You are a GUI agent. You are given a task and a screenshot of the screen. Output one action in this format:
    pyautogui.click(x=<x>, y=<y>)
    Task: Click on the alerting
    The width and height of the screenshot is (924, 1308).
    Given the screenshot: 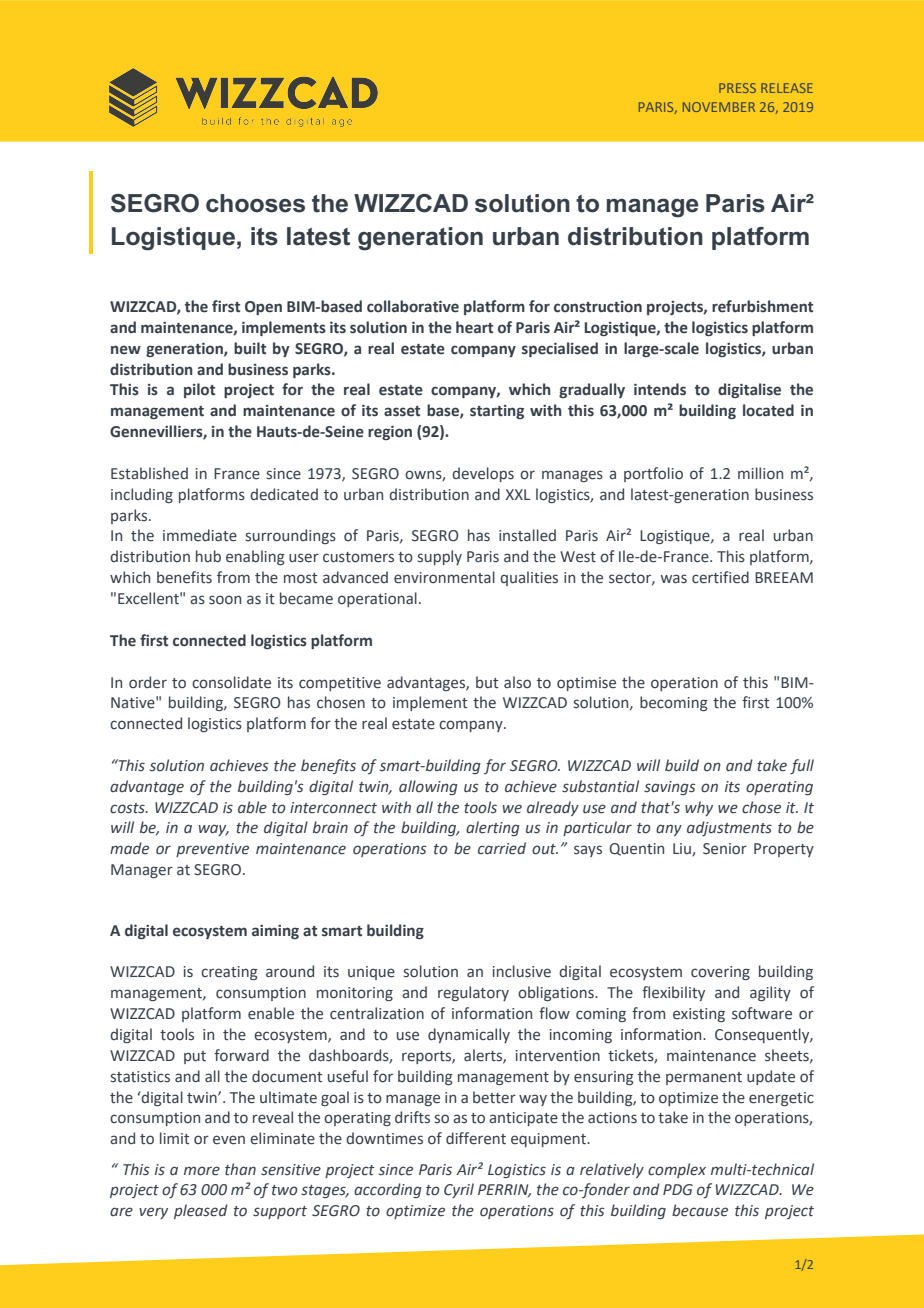 What is the action you would take?
    pyautogui.click(x=493, y=828)
